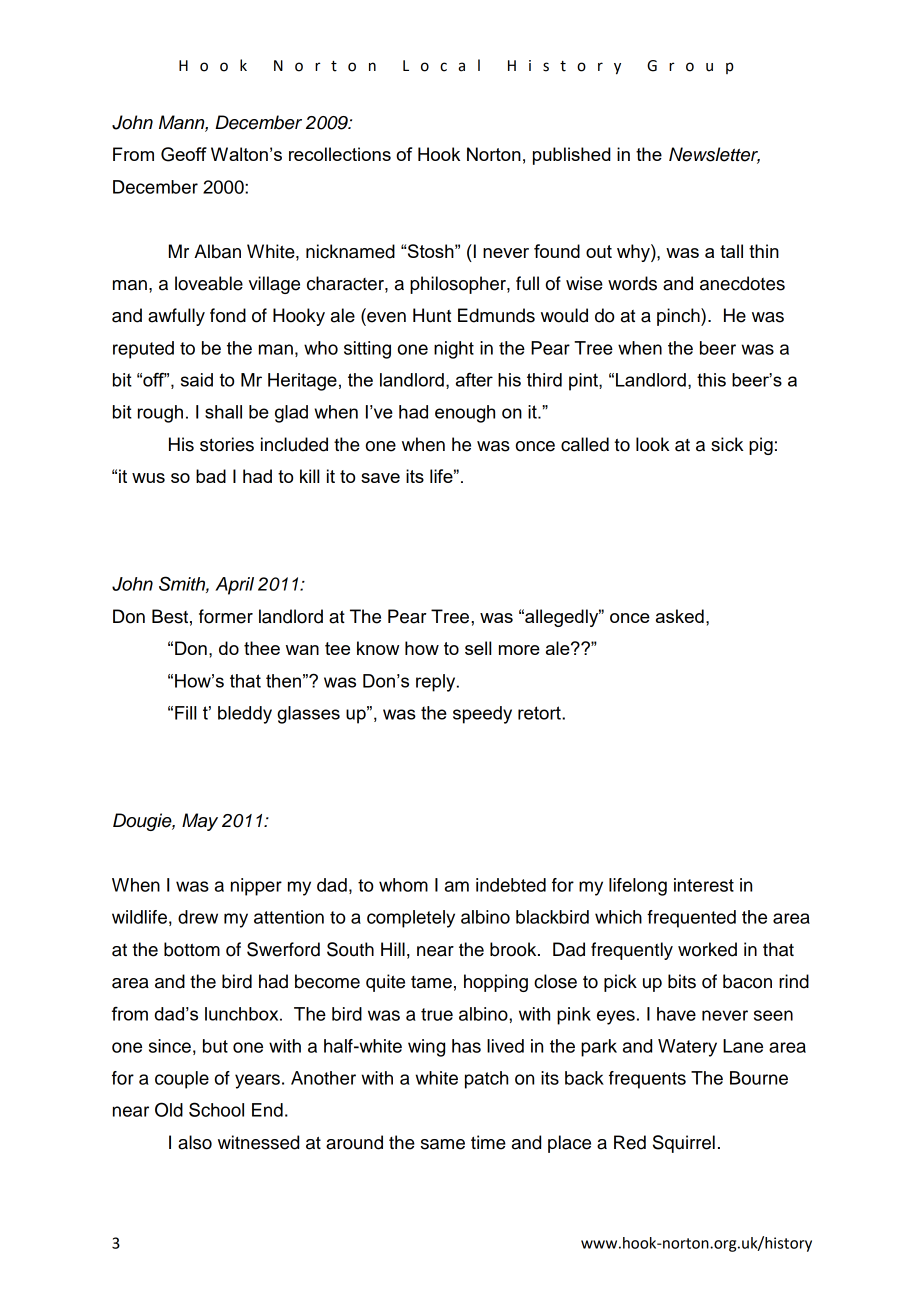 This page has width=924, height=1308. I want to click on School, so click(216, 1109).
